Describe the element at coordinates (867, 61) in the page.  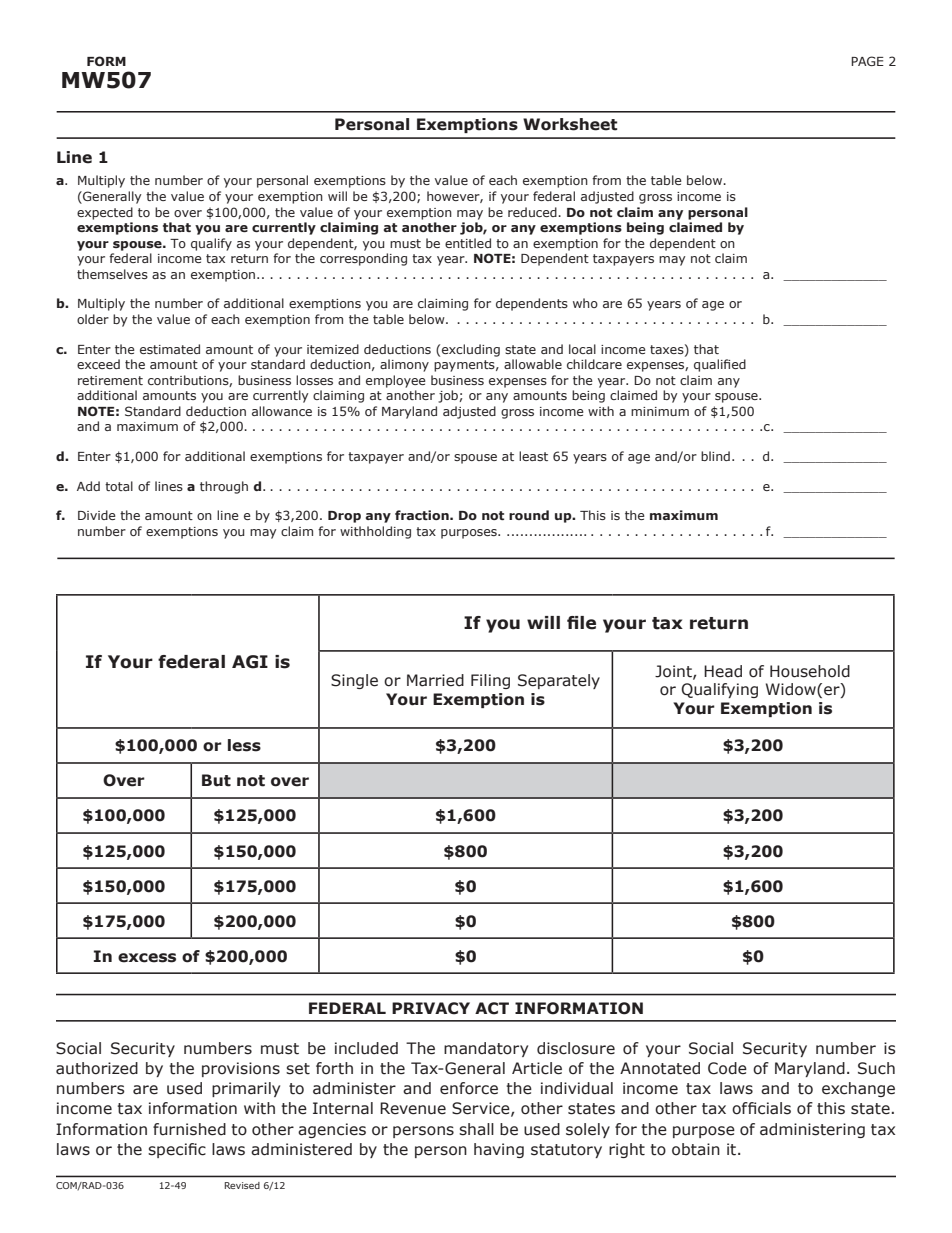
I see `PAGE` at that location.
